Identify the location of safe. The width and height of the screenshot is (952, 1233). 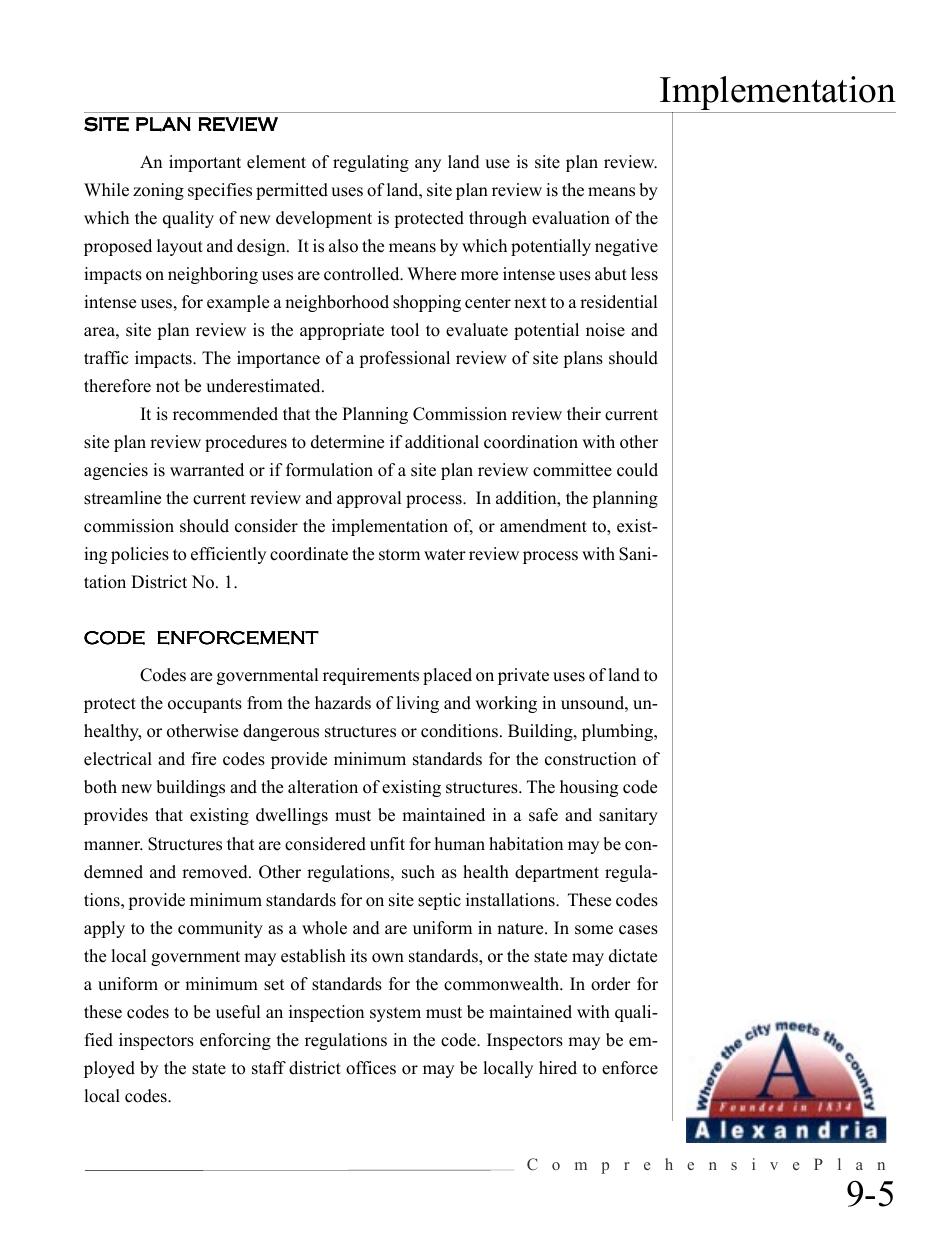
(543, 815).
